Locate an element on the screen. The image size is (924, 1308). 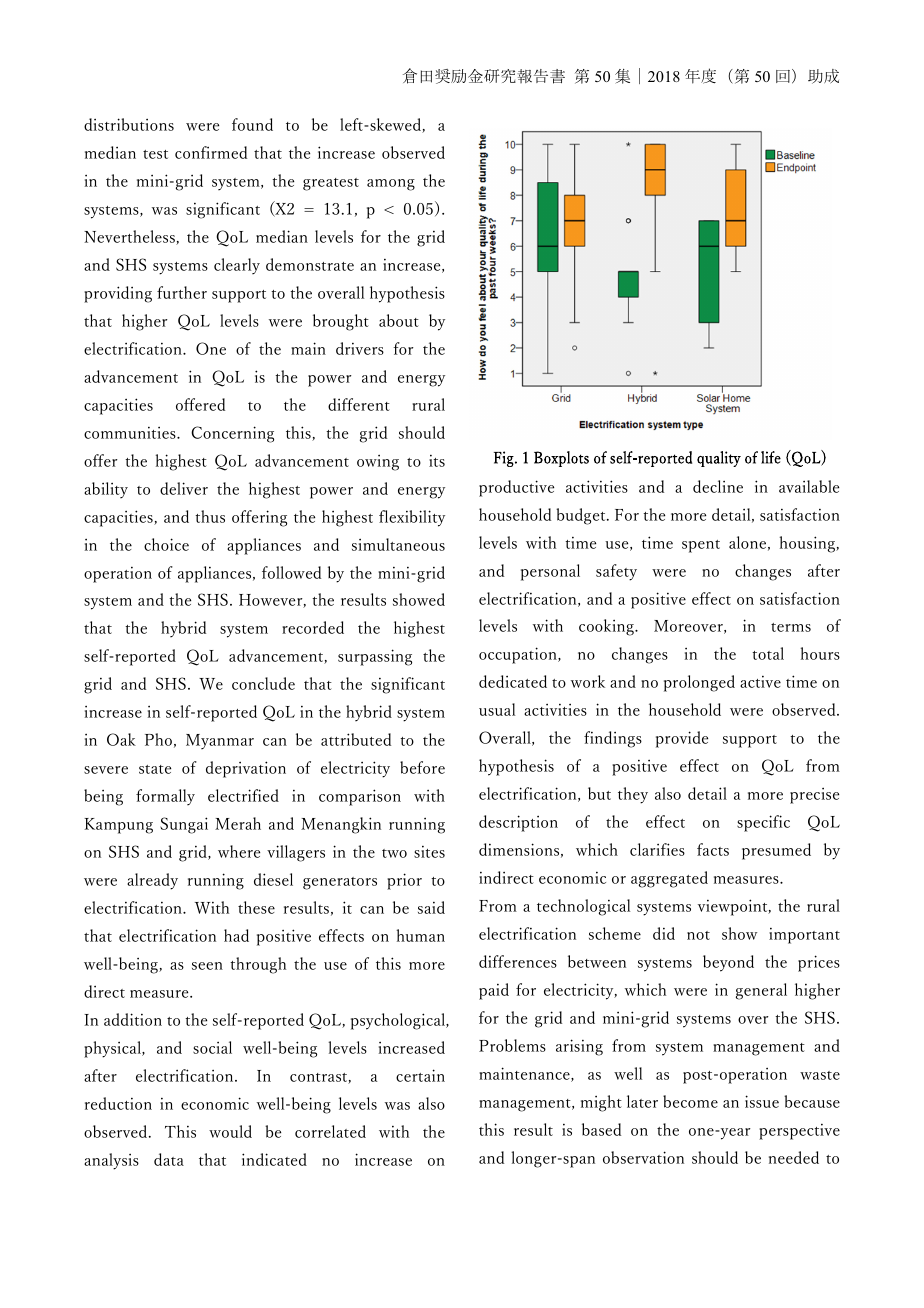
spent is located at coordinates (701, 546).
